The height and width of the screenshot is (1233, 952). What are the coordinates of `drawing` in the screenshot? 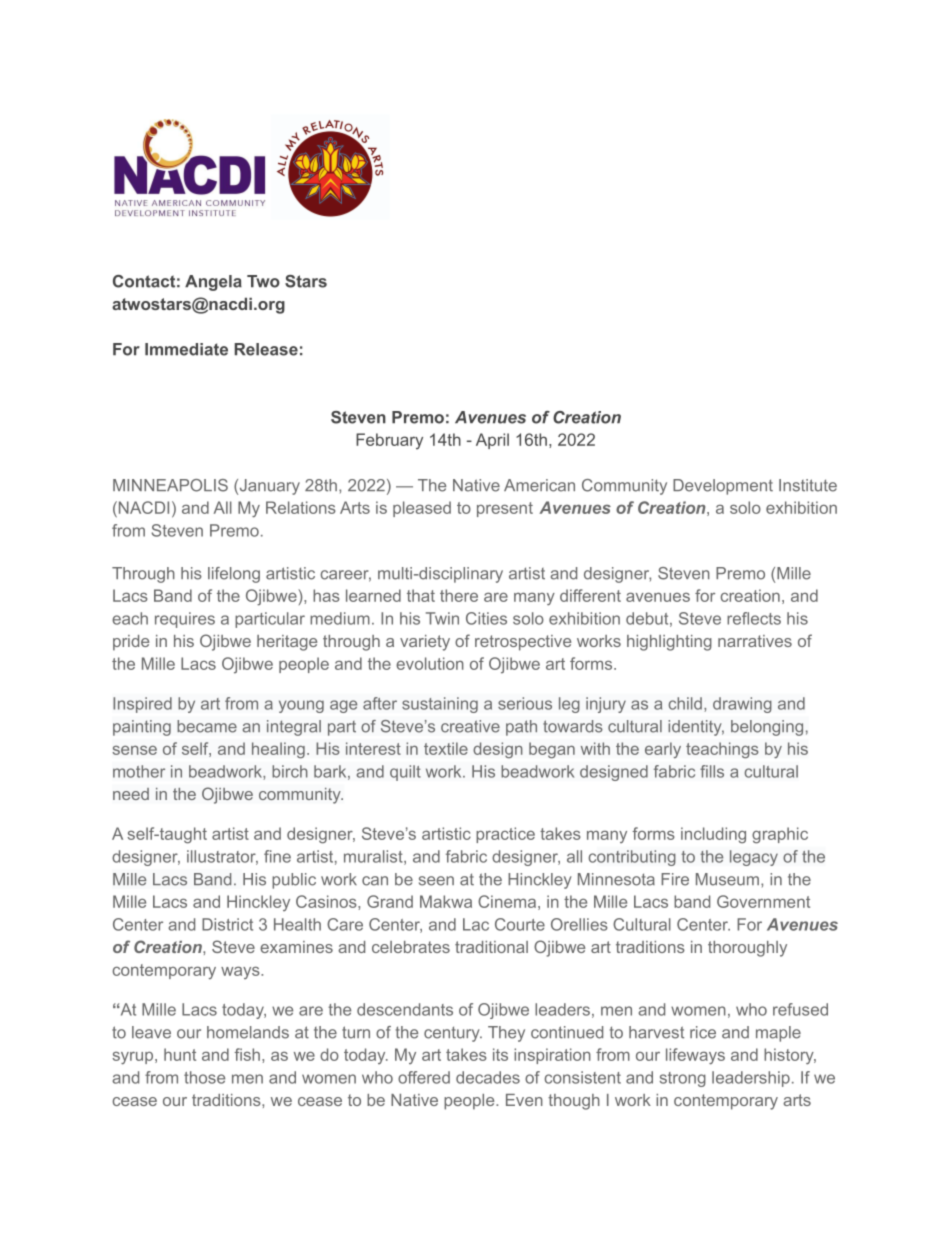 It's located at (742, 705).
